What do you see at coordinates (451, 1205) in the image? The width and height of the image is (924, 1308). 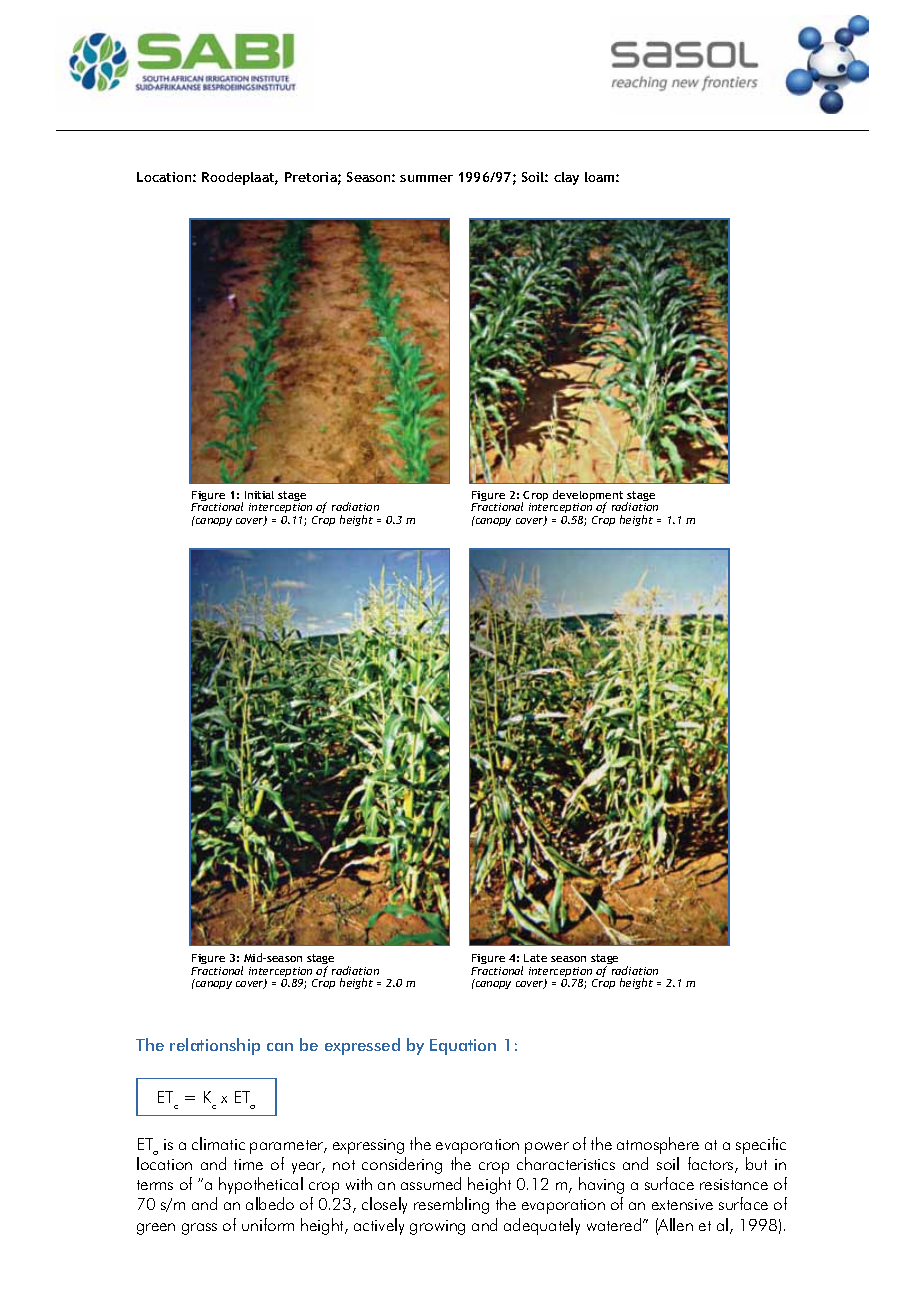 I see `resembling` at bounding box center [451, 1205].
